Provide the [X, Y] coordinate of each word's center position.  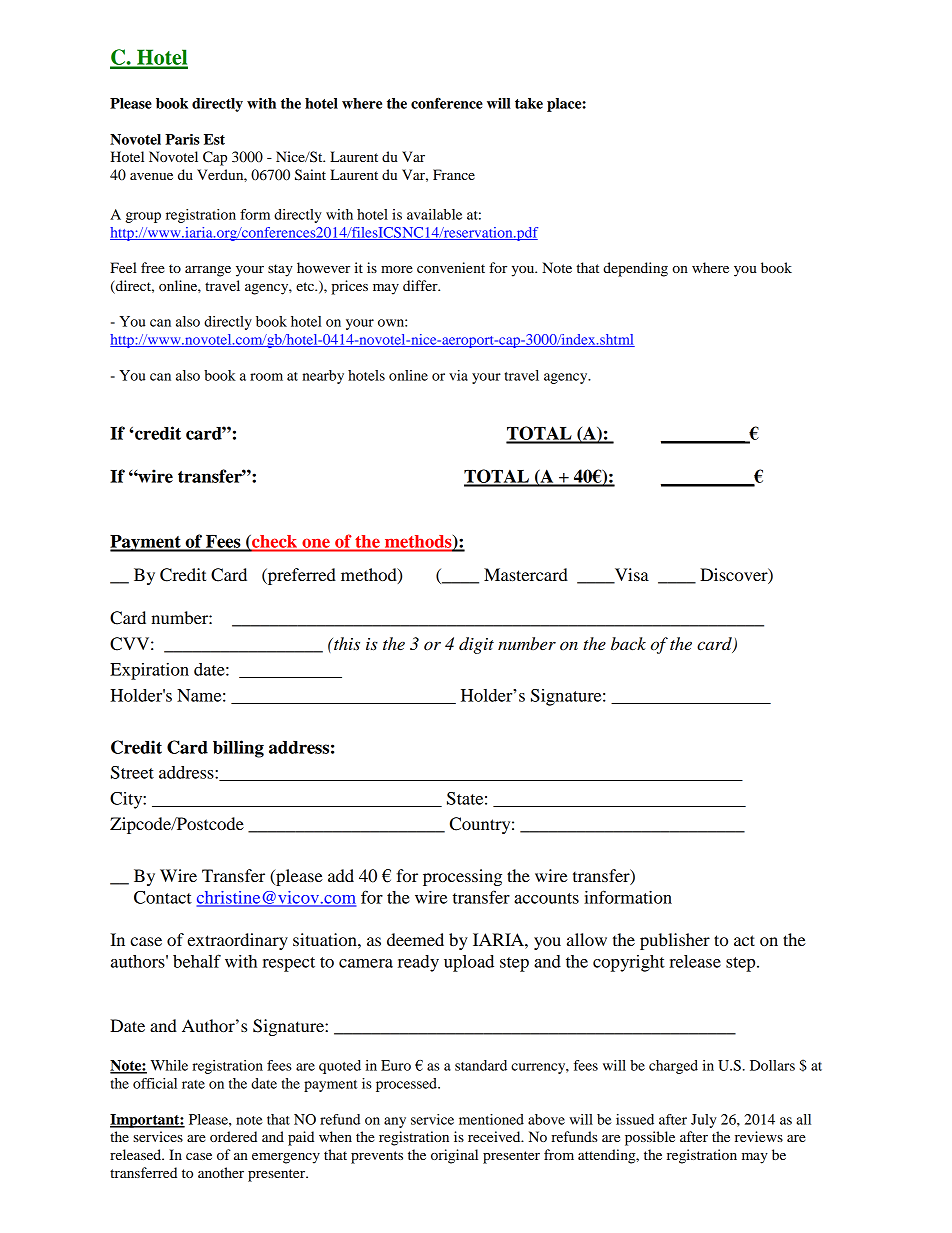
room [266, 377]
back [628, 644]
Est [214, 139]
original [454, 1156]
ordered [233, 1136]
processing [462, 877]
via [458, 375]
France [454, 174]
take [529, 103]
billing [238, 749]
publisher [675, 941]
